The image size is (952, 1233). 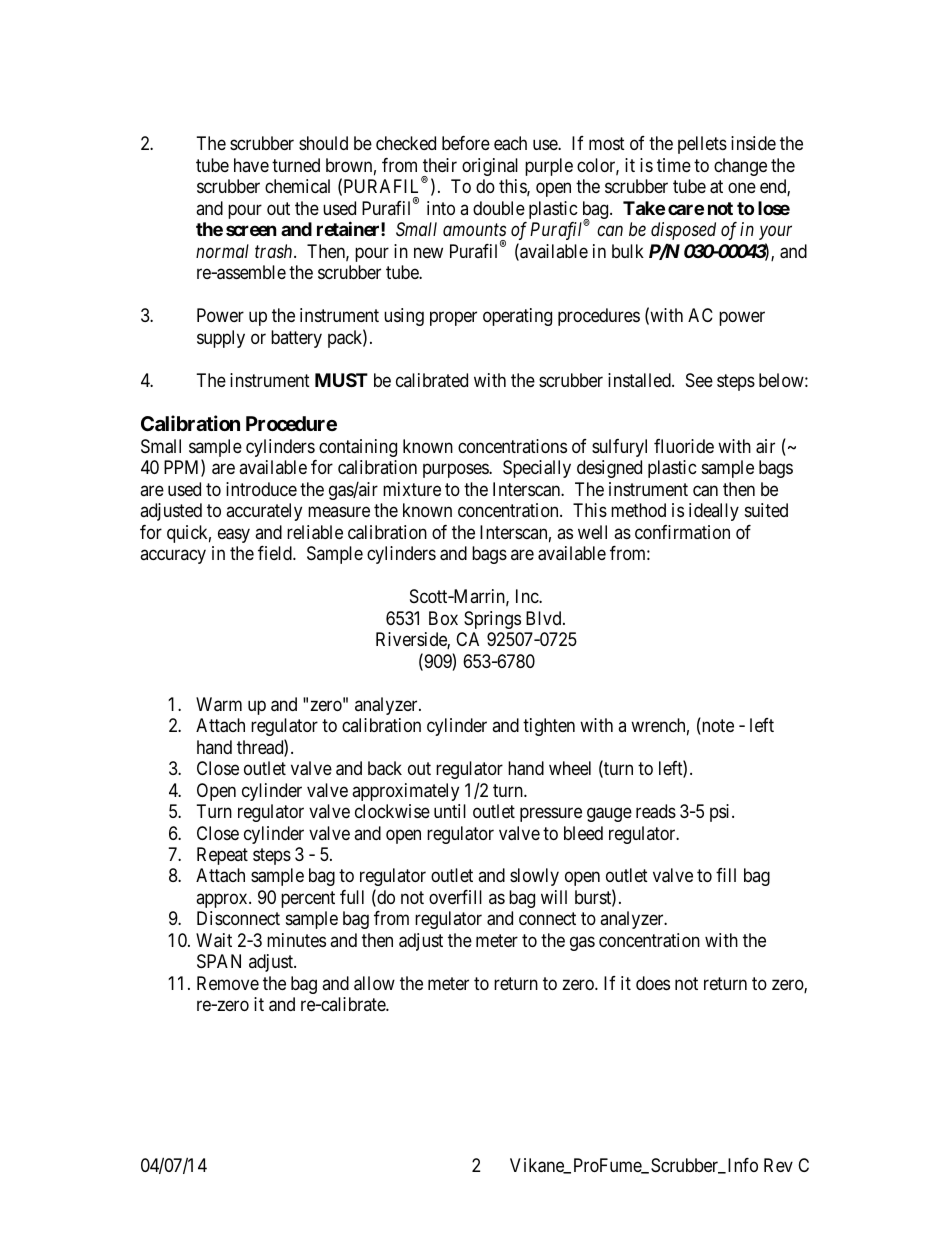 I want to click on until, so click(x=450, y=811).
